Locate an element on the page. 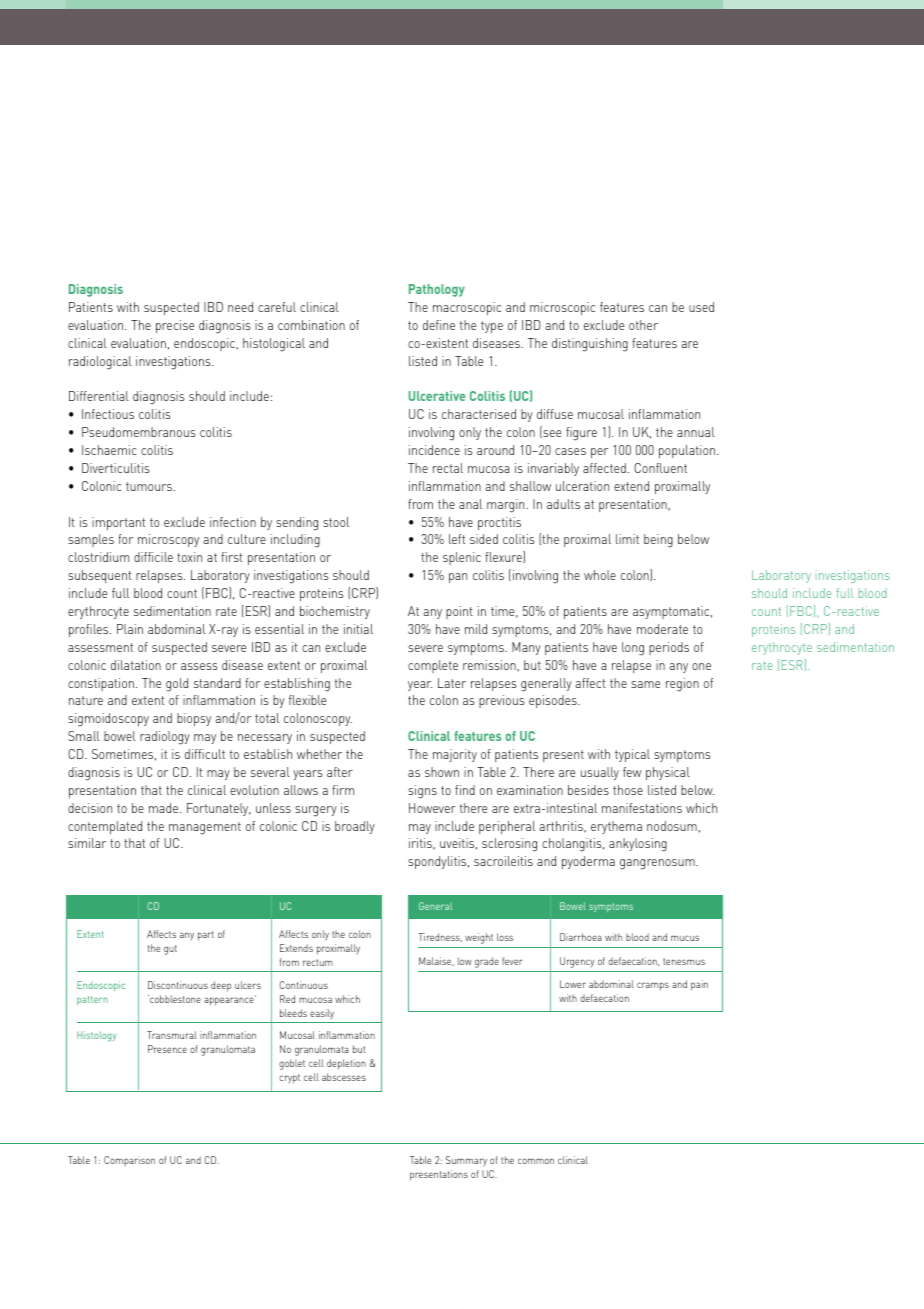  Summary is located at coordinates (466, 1161).
